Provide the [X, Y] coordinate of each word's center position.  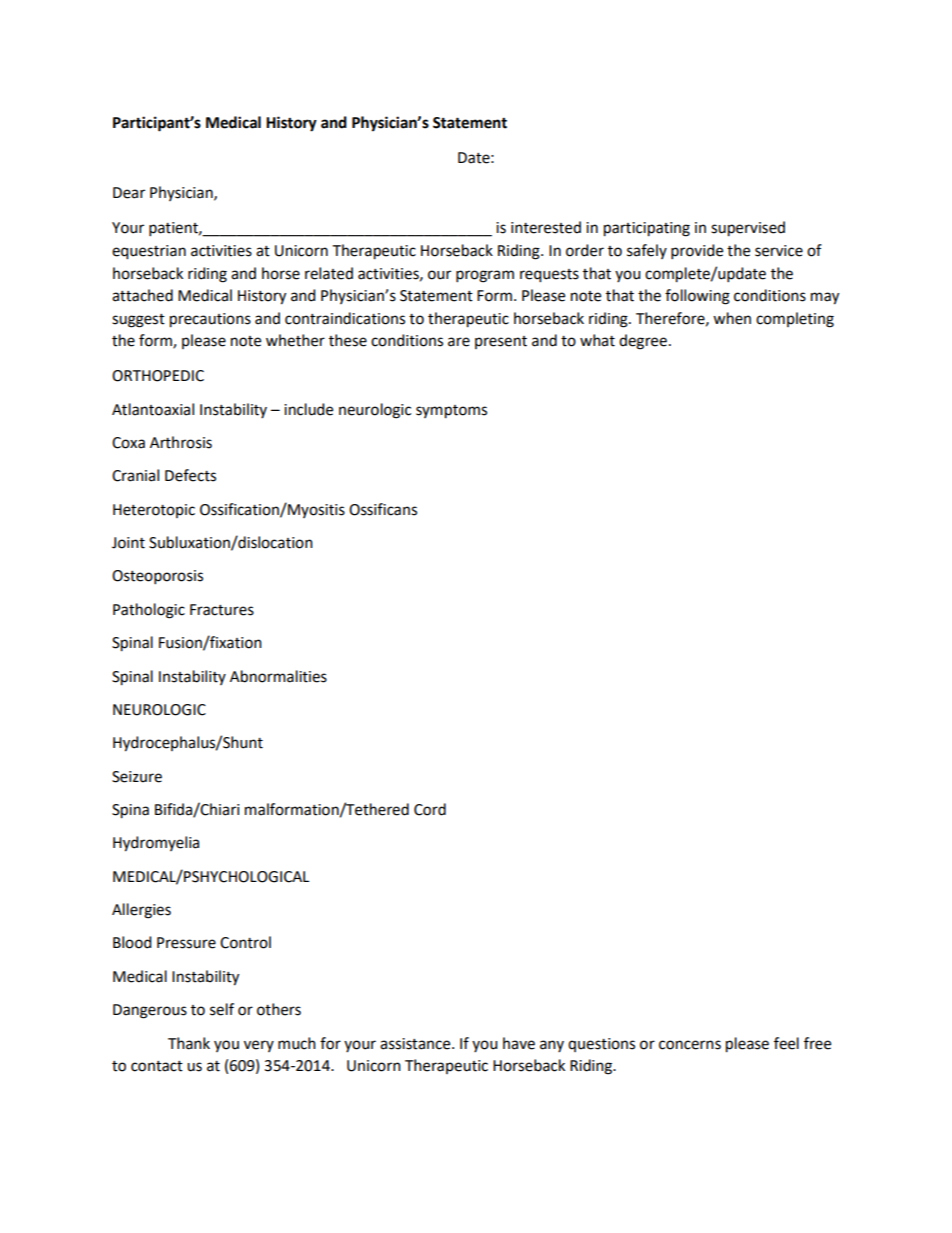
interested [546, 227]
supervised [748, 229]
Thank [189, 1043]
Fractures [222, 610]
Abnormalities [278, 676]
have [519, 1043]
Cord [430, 809]
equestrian [149, 252]
